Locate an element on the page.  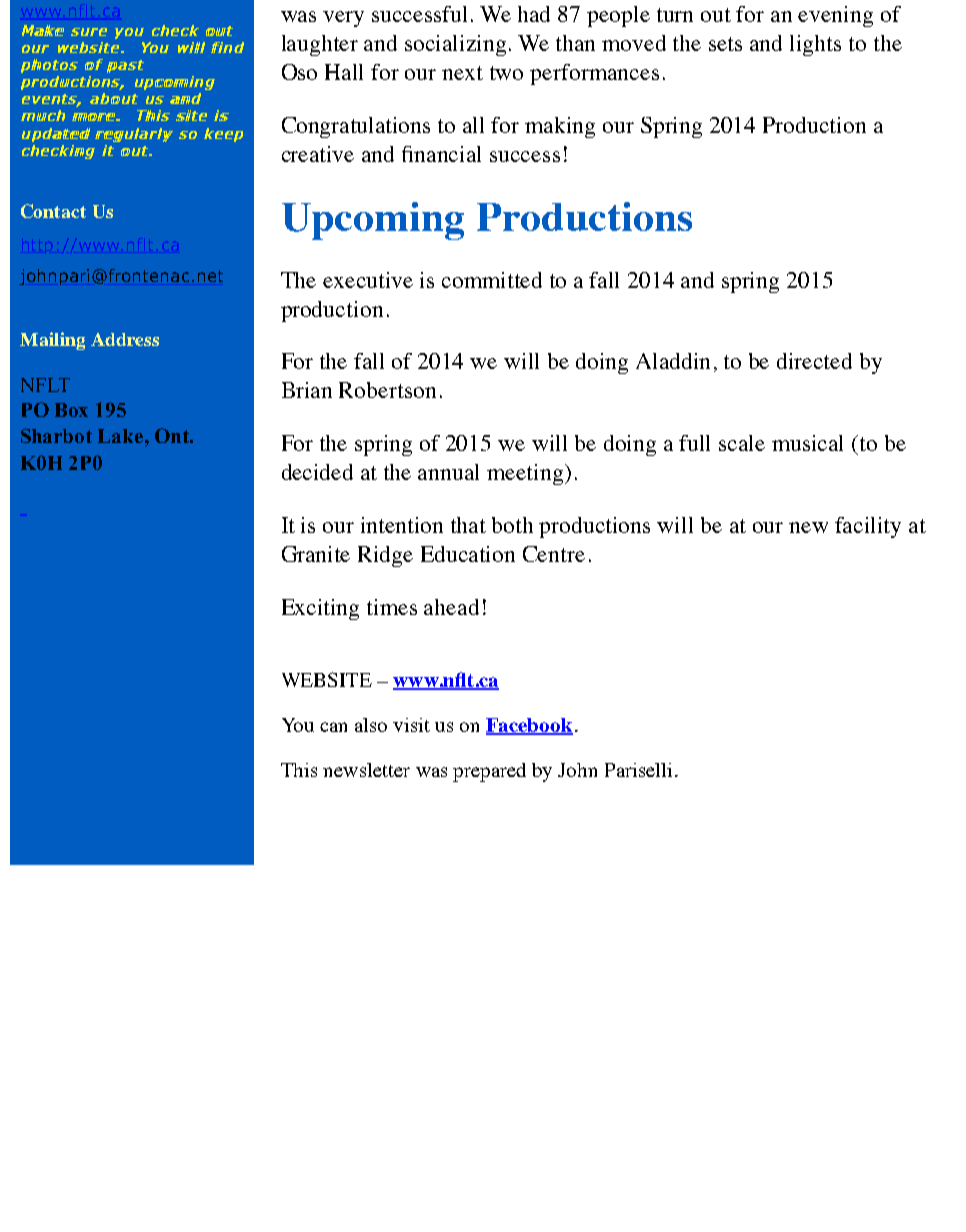
Robertson is located at coordinates (387, 390).
